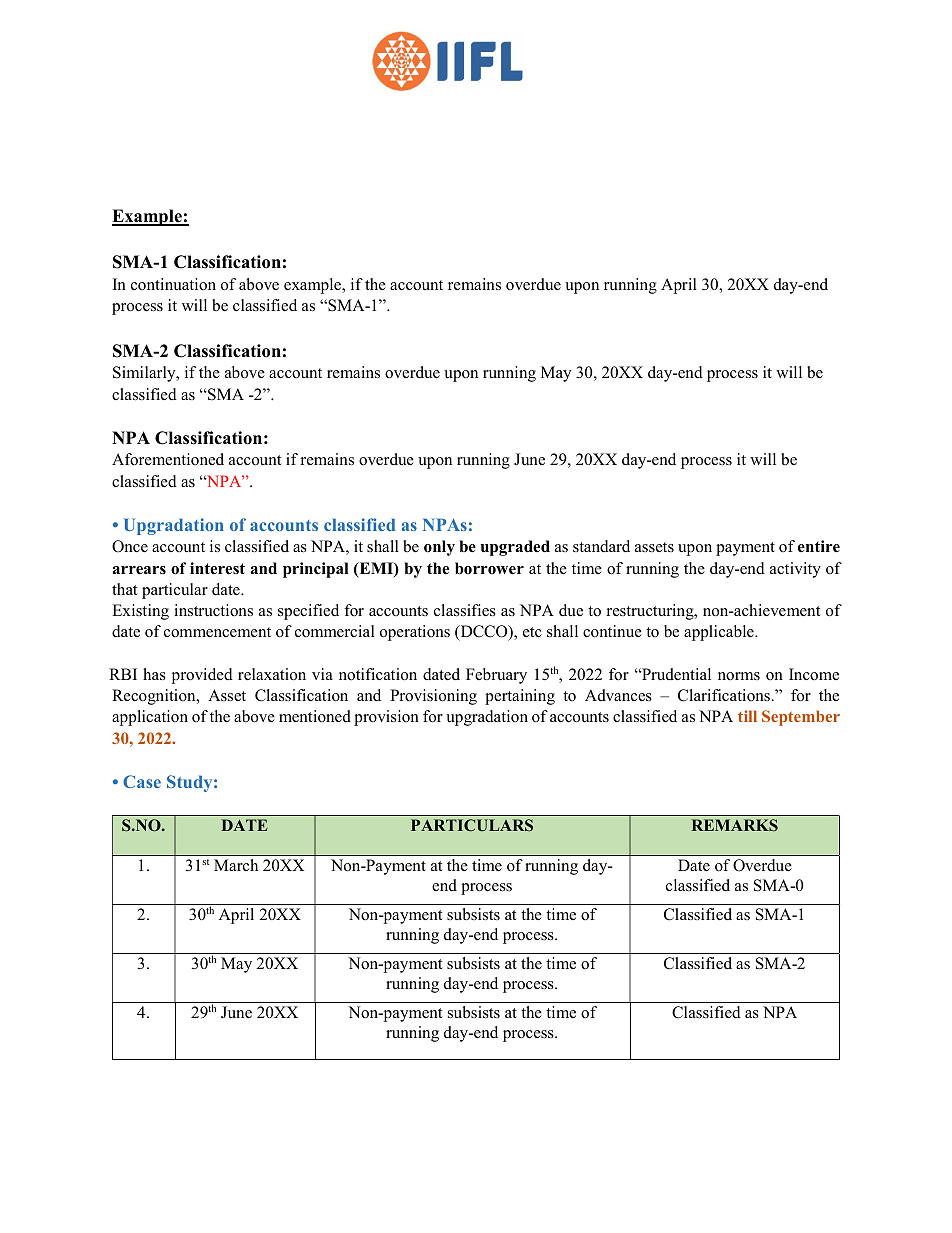 The image size is (952, 1233). What do you see at coordinates (489, 568) in the screenshot?
I see `borrower` at bounding box center [489, 568].
